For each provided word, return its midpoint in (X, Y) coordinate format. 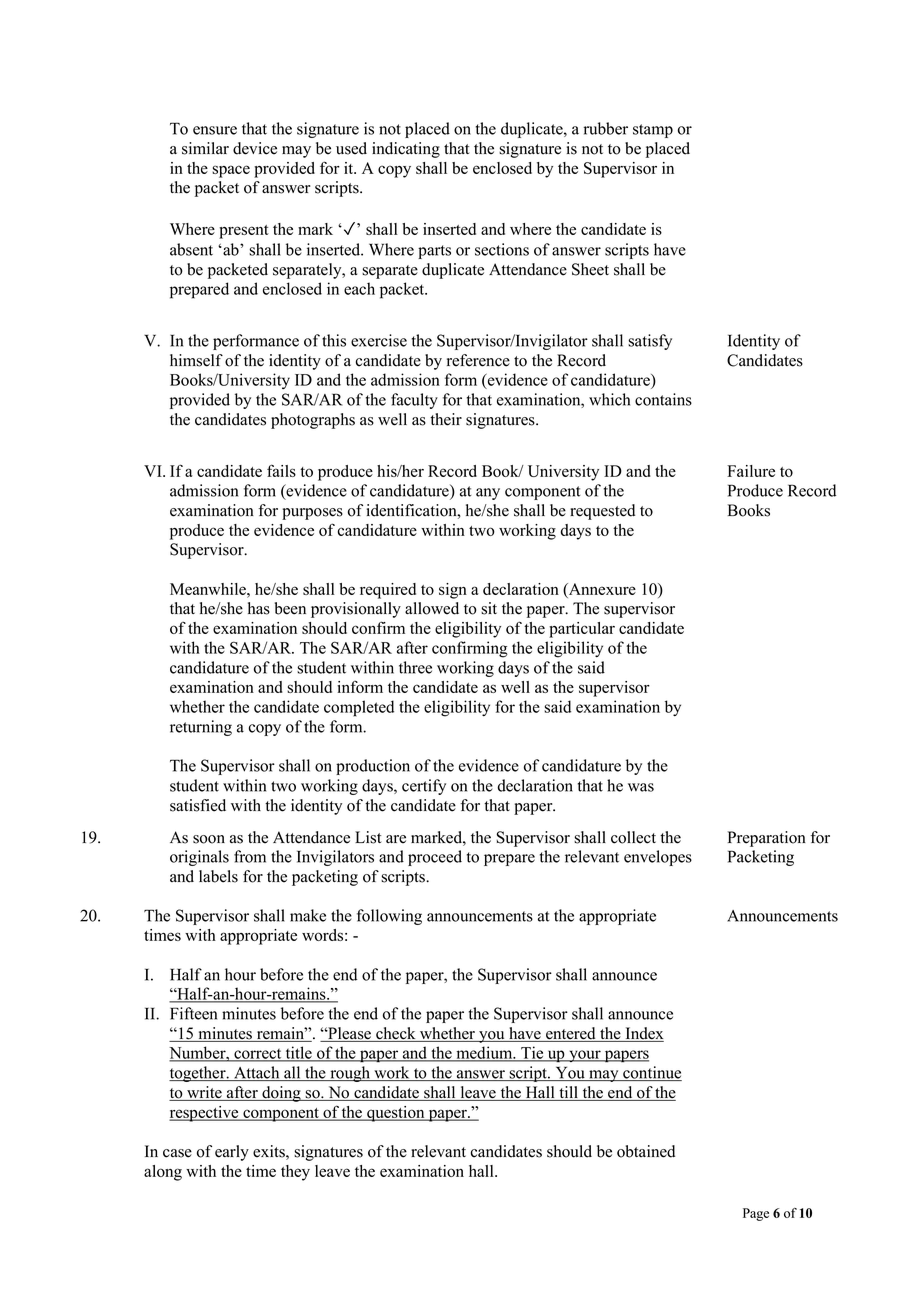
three (415, 667)
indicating (406, 150)
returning (201, 728)
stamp (653, 131)
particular (582, 630)
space (231, 171)
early (232, 1153)
